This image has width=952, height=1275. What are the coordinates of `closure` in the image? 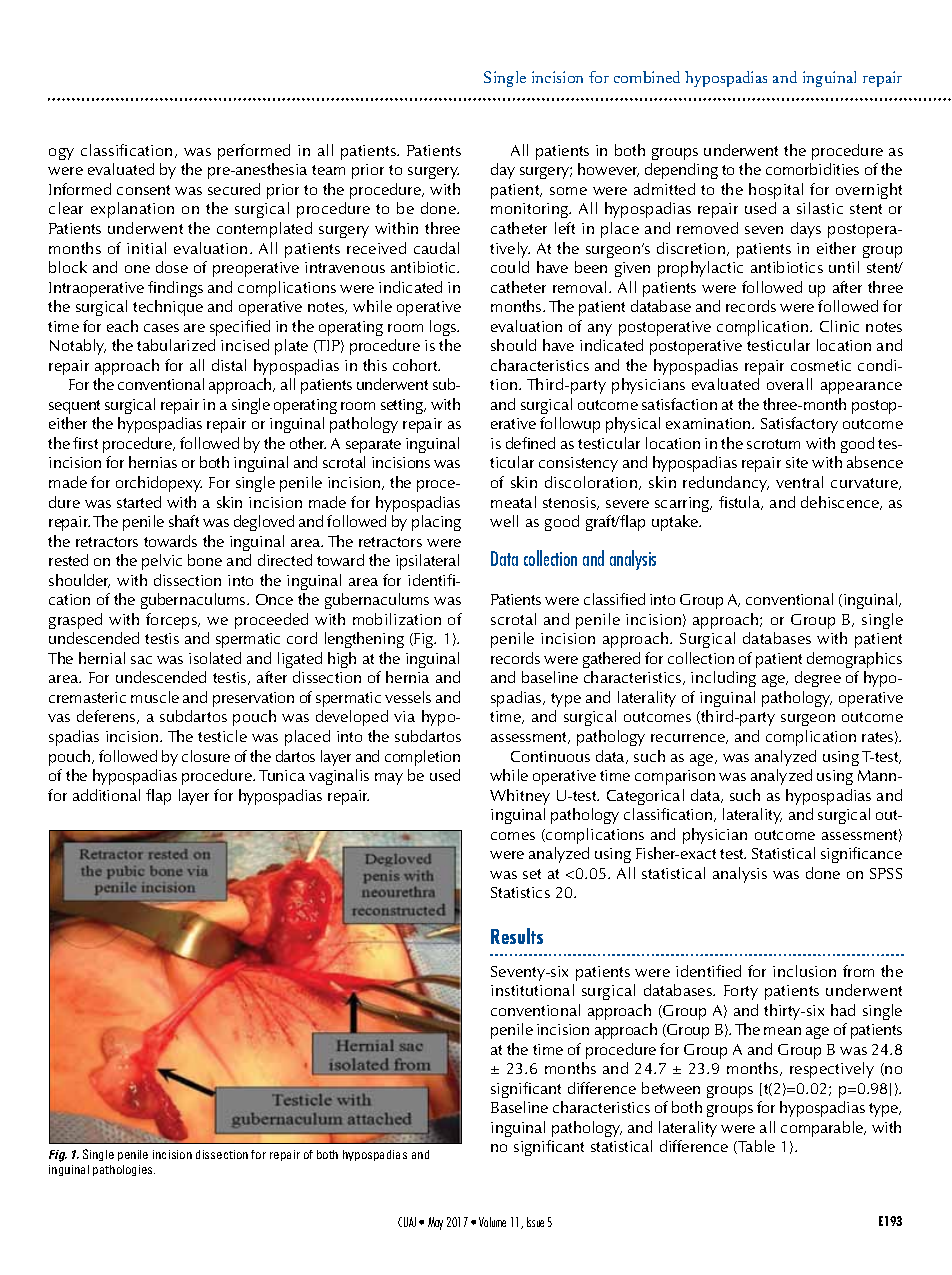 It's located at (206, 756).
